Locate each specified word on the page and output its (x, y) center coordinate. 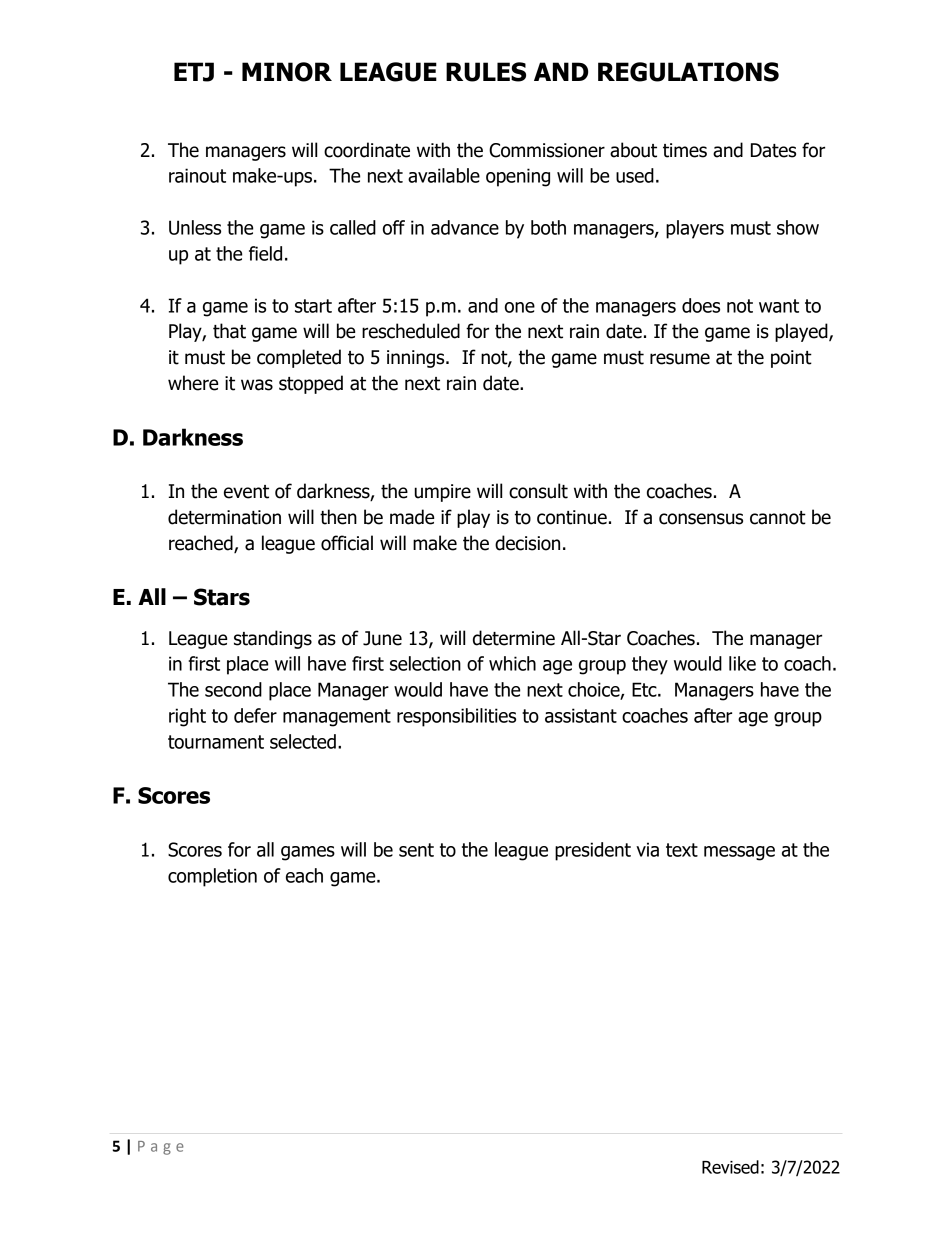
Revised (730, 1167)
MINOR (287, 72)
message (739, 853)
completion (212, 877)
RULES (486, 72)
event (246, 492)
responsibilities (456, 717)
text (682, 850)
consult (538, 491)
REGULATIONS (688, 72)
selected (303, 741)
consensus (701, 519)
